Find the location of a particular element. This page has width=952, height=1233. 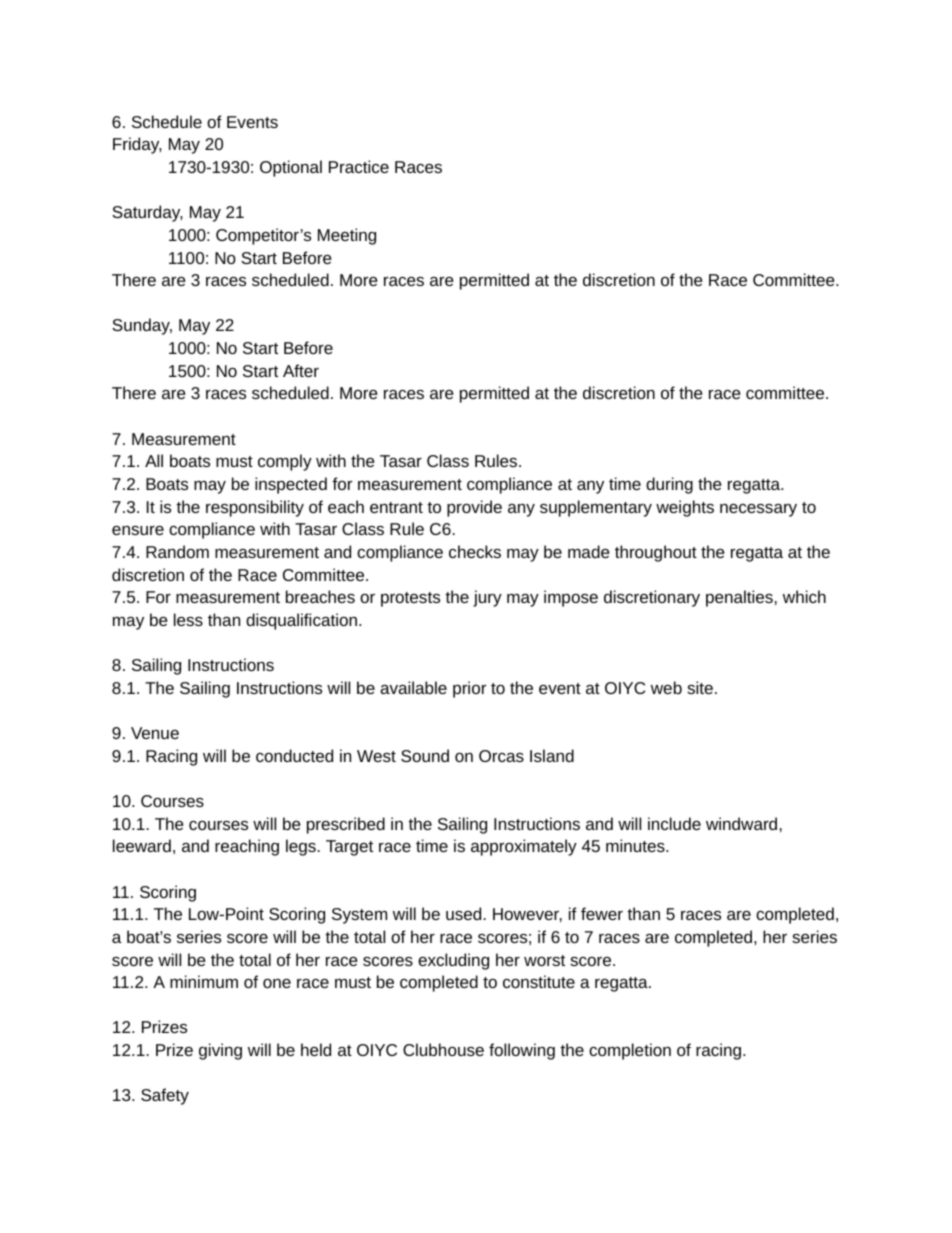

Optional is located at coordinates (291, 168).
